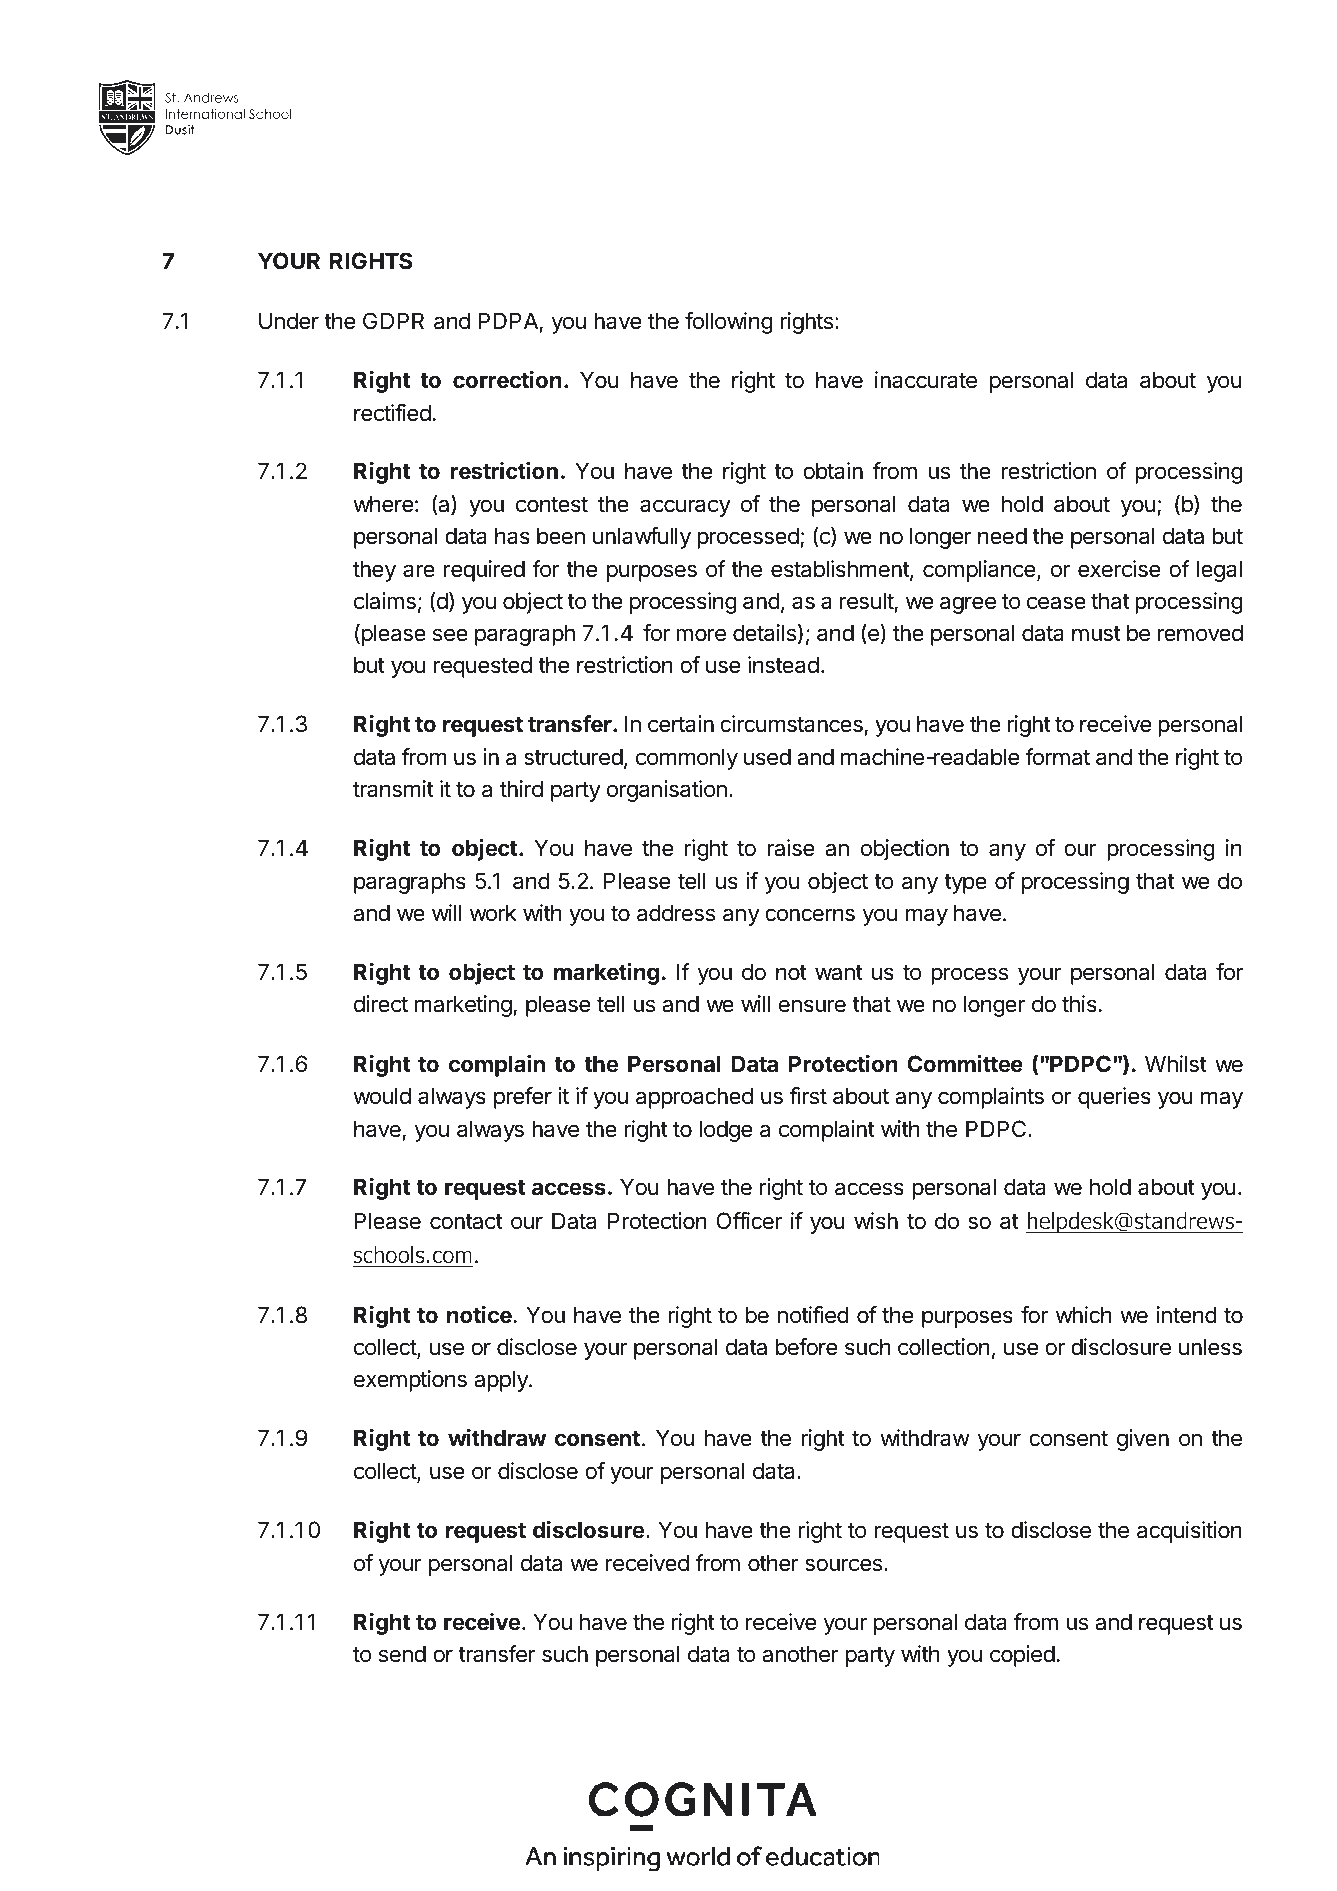 Image resolution: width=1337 pixels, height=1891 pixels. What do you see at coordinates (812, 1006) in the screenshot?
I see `ensure` at bounding box center [812, 1006].
